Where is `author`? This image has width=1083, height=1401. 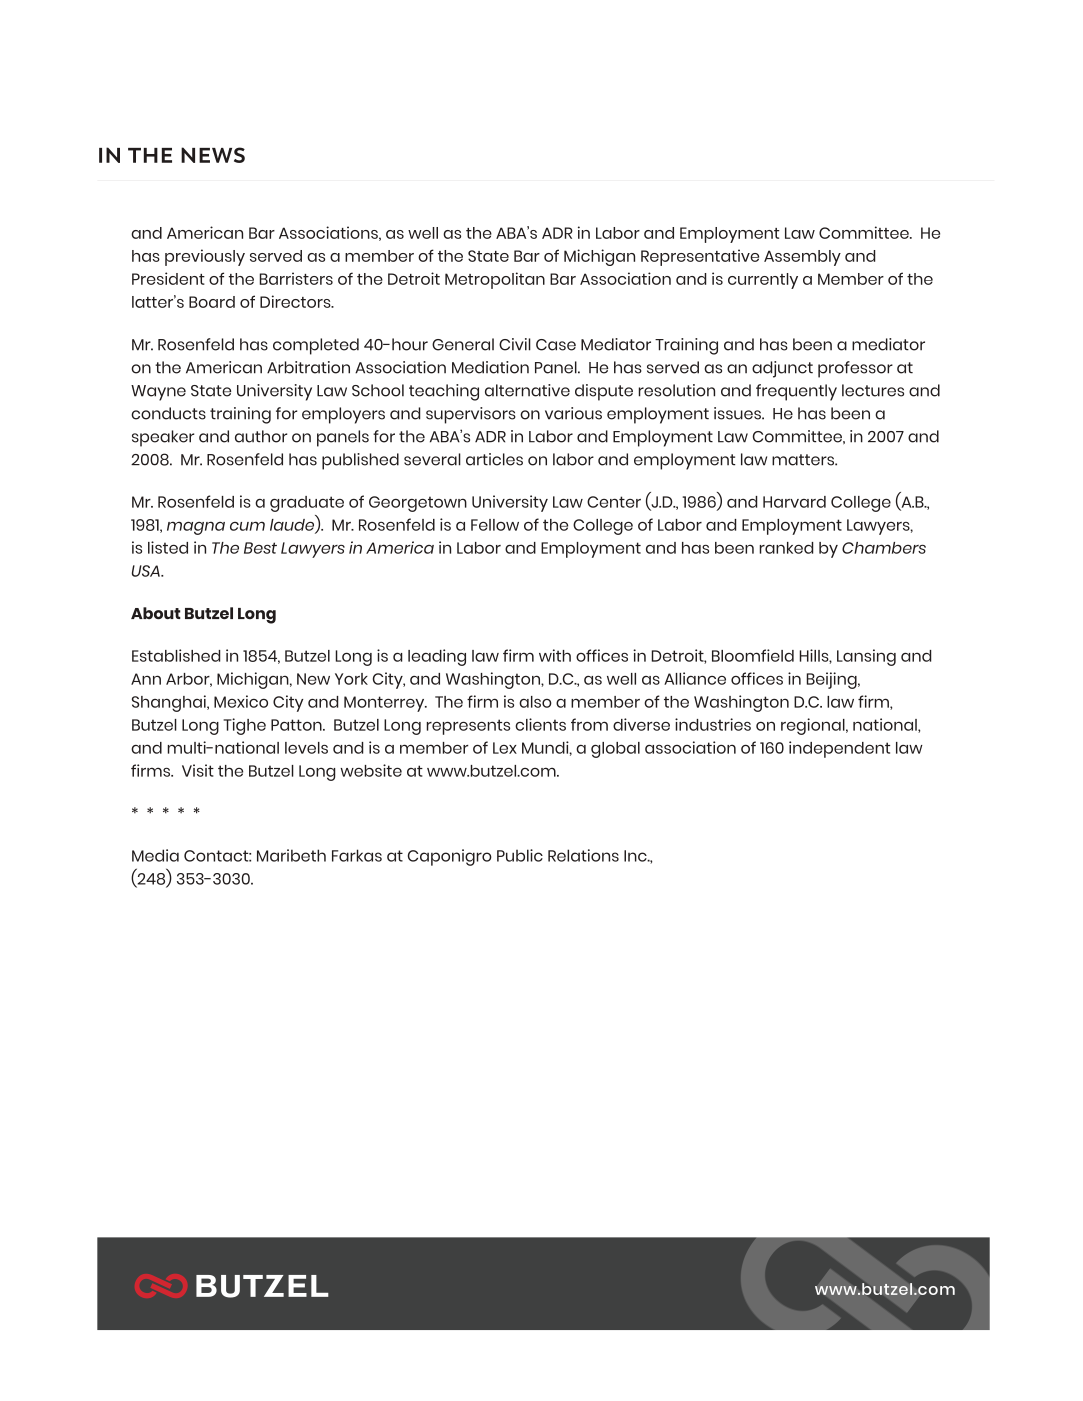
author is located at coordinates (261, 436).
